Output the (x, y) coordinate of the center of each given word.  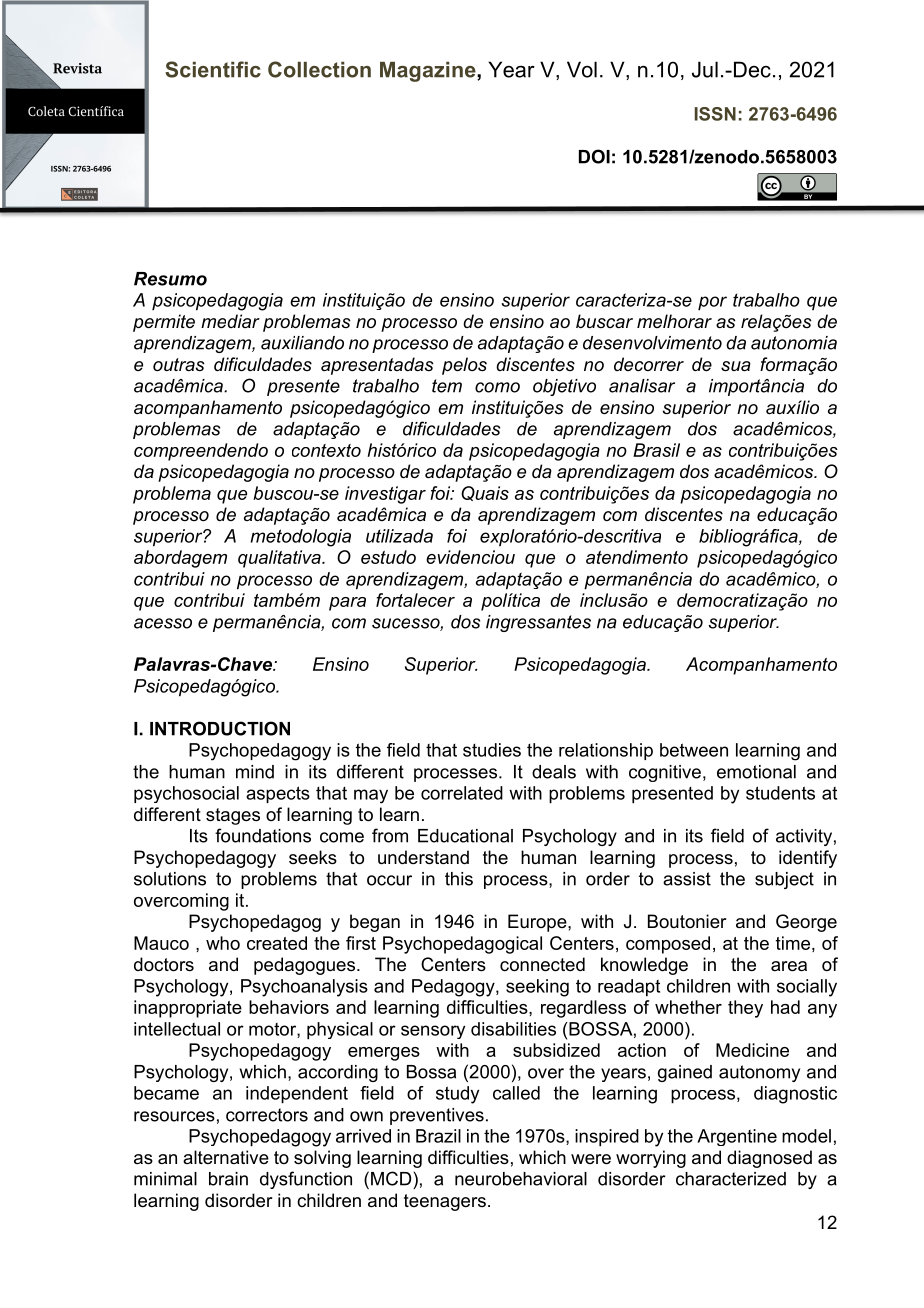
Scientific (213, 69)
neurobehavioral (521, 1179)
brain (228, 1179)
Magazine (429, 72)
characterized (731, 1179)
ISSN (715, 114)
